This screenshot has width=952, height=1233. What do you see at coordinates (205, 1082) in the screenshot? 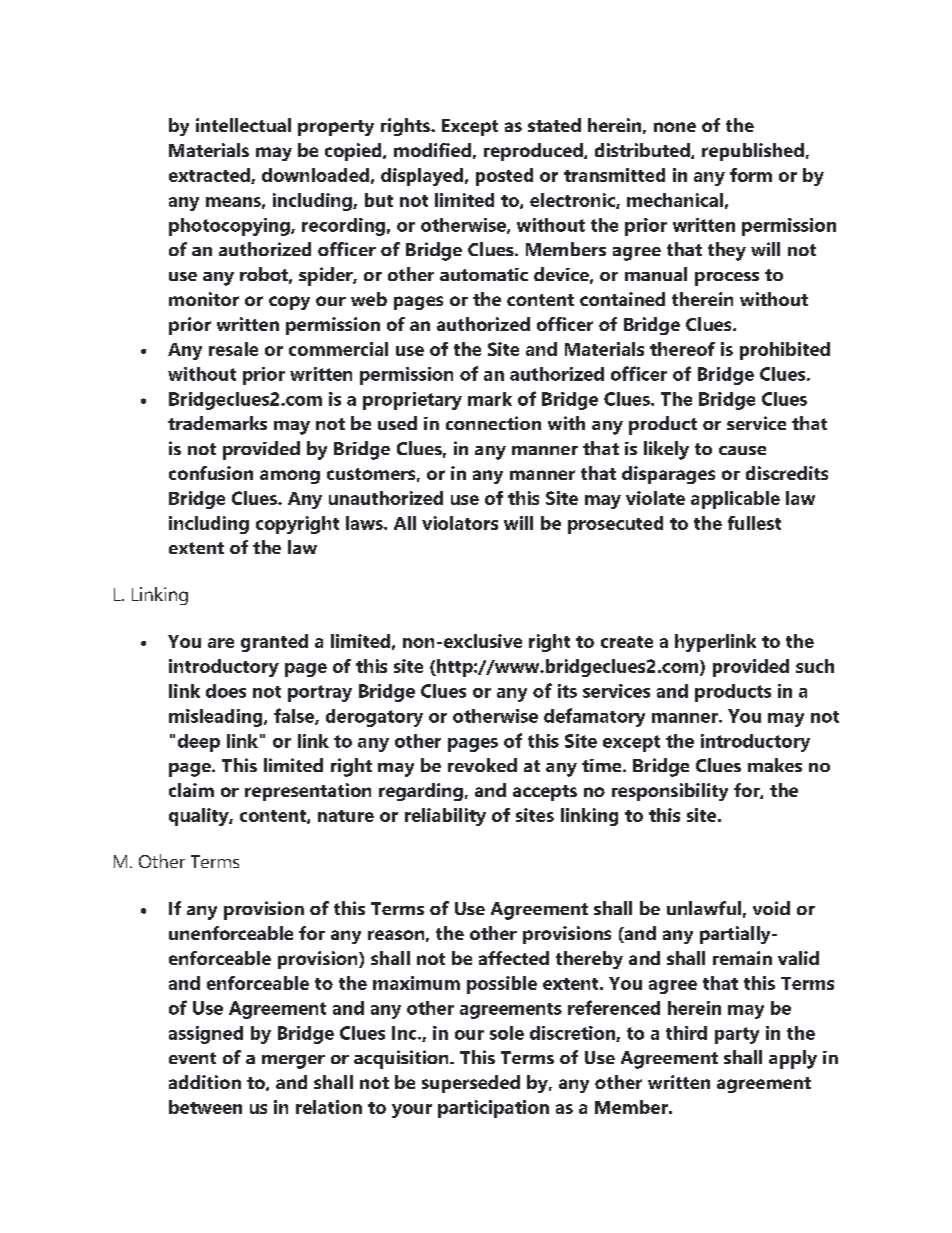
I see `addition` at bounding box center [205, 1082].
